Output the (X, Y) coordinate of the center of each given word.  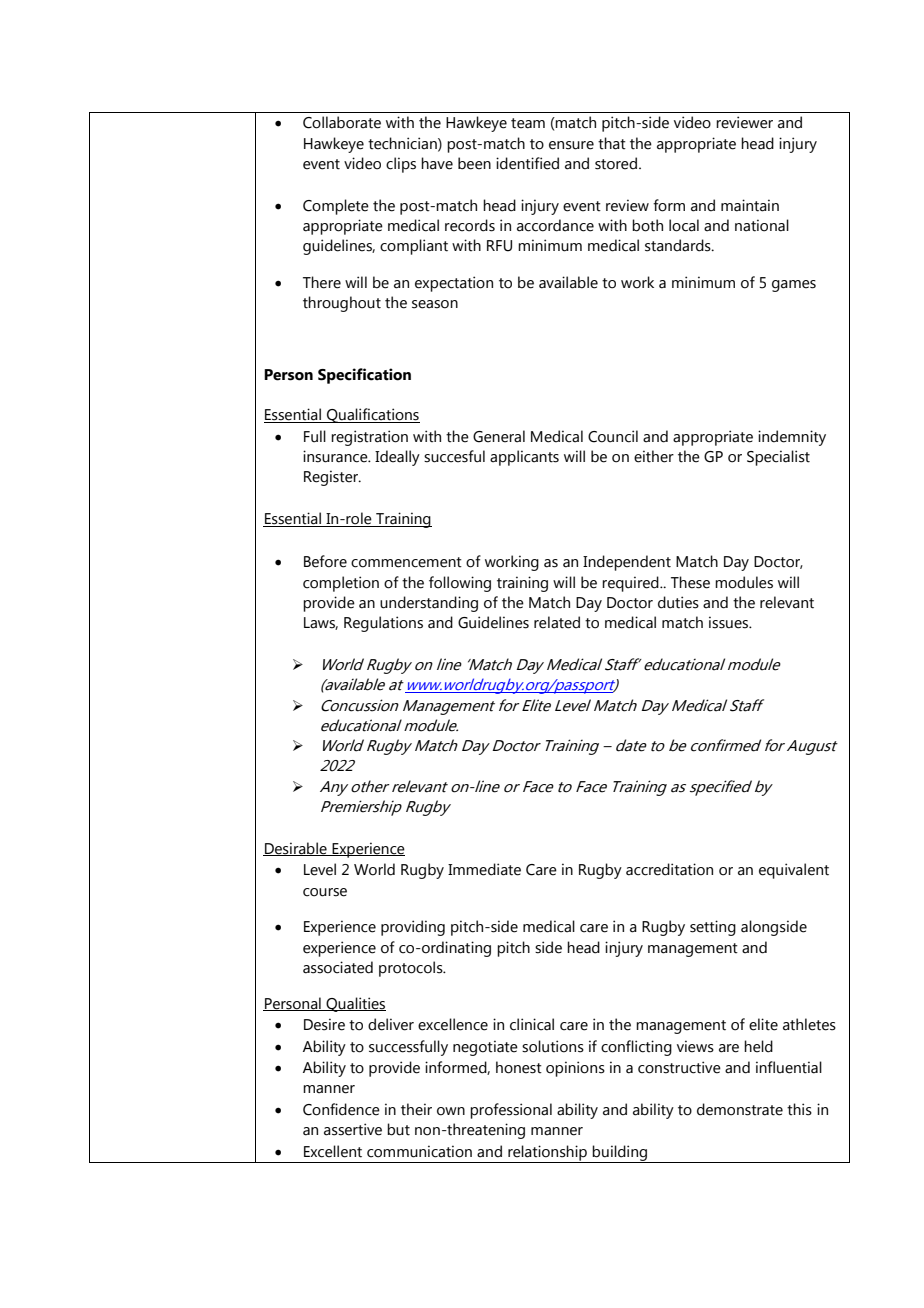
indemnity (792, 438)
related (557, 622)
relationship (547, 1154)
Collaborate (342, 122)
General (499, 436)
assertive (353, 1129)
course (325, 892)
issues (730, 622)
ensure (571, 145)
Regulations (383, 624)
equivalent (794, 871)
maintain (750, 205)
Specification (364, 376)
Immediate (484, 869)
